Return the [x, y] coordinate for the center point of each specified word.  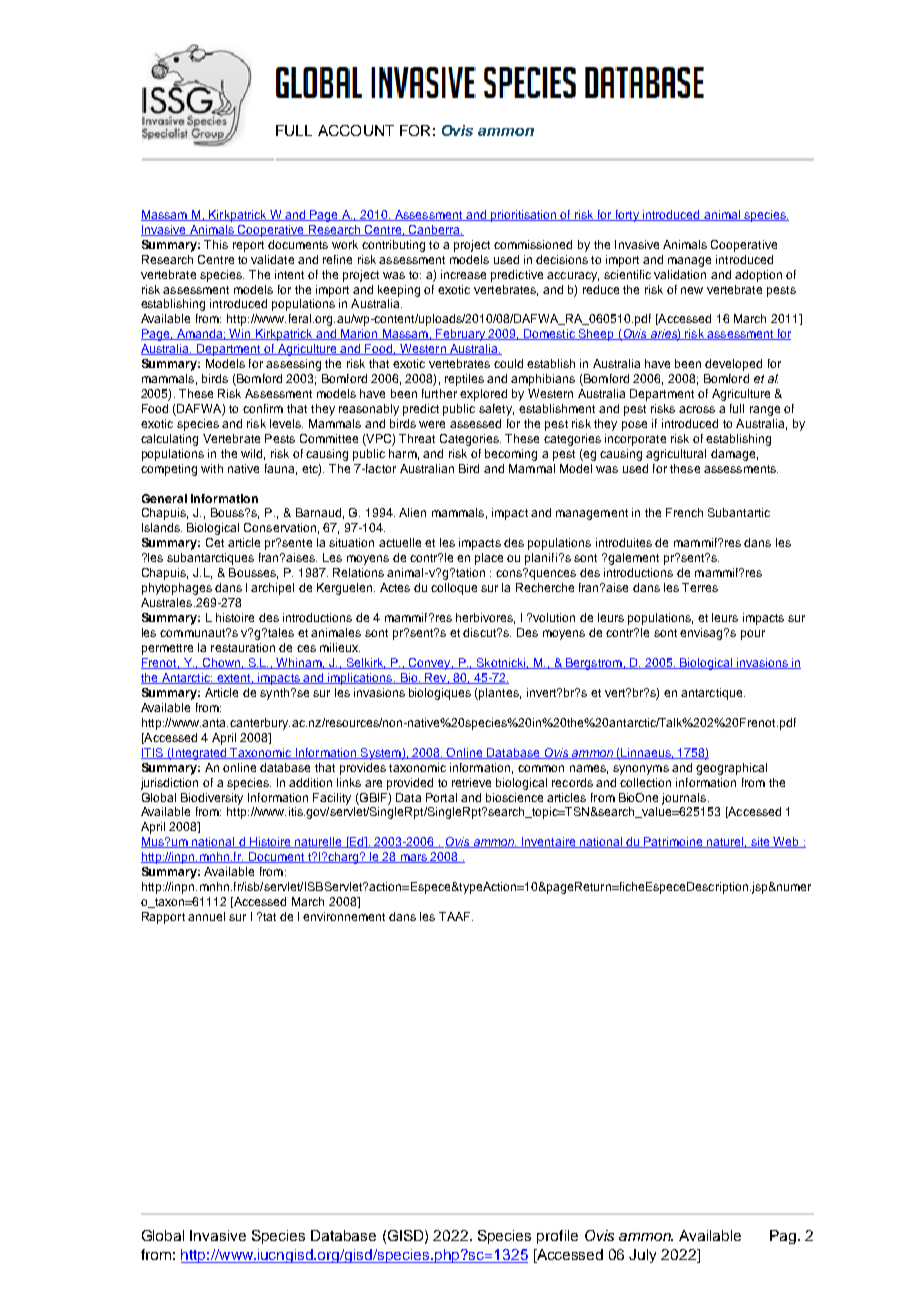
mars [413, 858]
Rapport [163, 918]
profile [557, 1237]
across [697, 409]
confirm [263, 408]
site [760, 842]
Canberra [434, 230]
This [216, 244]
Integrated [199, 754]
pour [753, 635]
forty [627, 216]
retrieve [471, 782]
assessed [475, 423]
